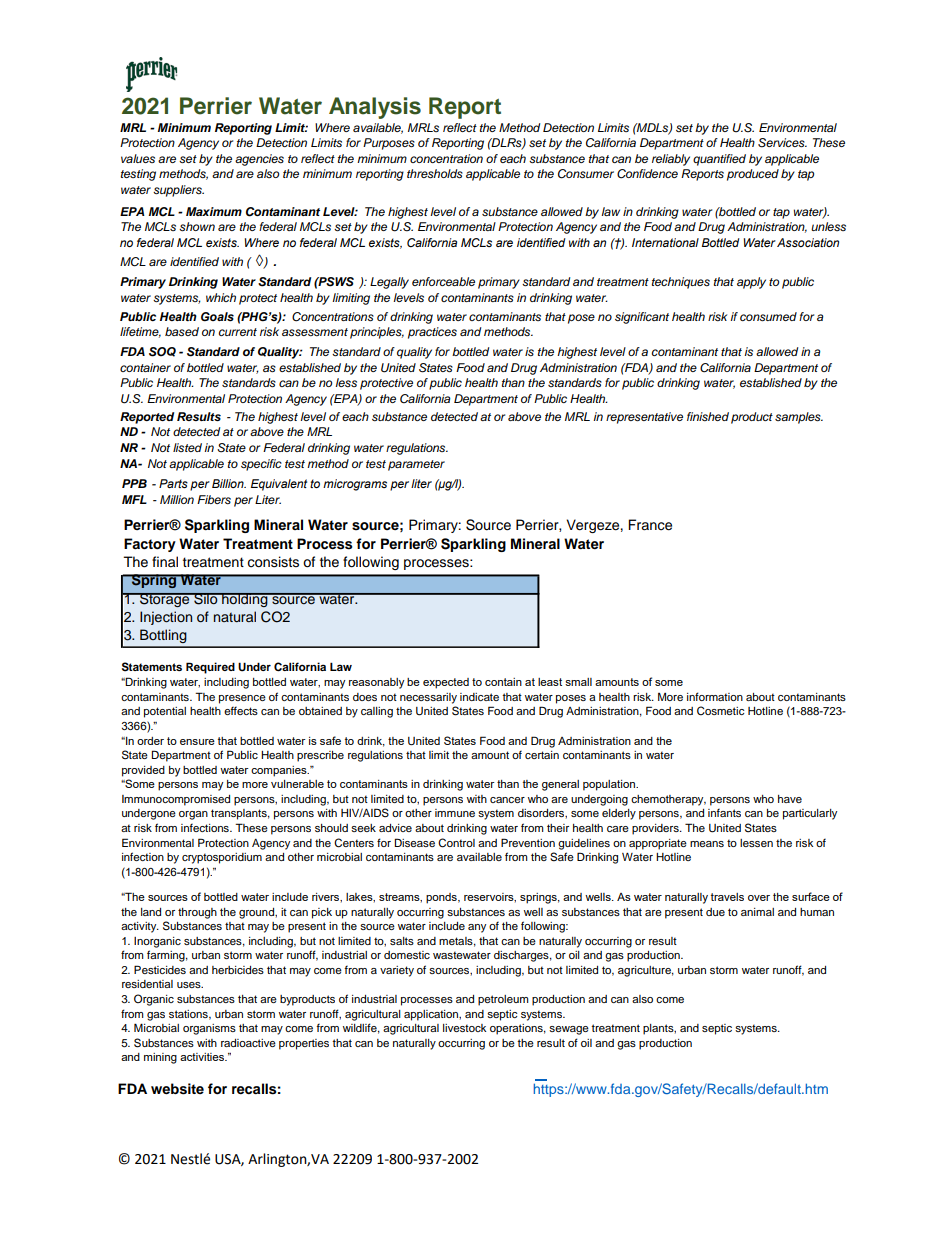 This screenshot has height=1233, width=952. What do you see at coordinates (435, 173) in the screenshot?
I see `thresholds` at bounding box center [435, 173].
